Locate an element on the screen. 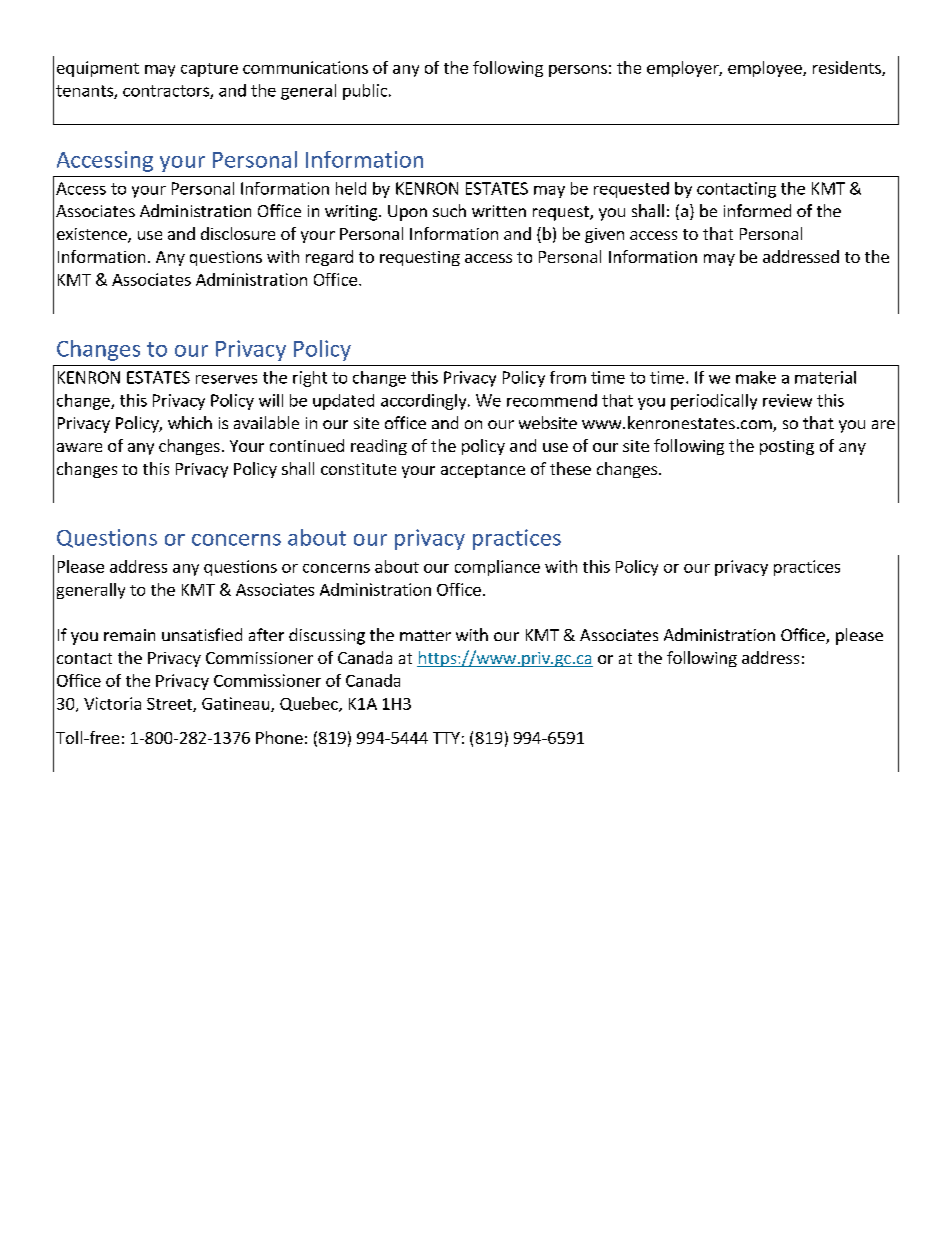 The height and width of the screenshot is (1233, 952). contractors is located at coordinates (167, 92).
